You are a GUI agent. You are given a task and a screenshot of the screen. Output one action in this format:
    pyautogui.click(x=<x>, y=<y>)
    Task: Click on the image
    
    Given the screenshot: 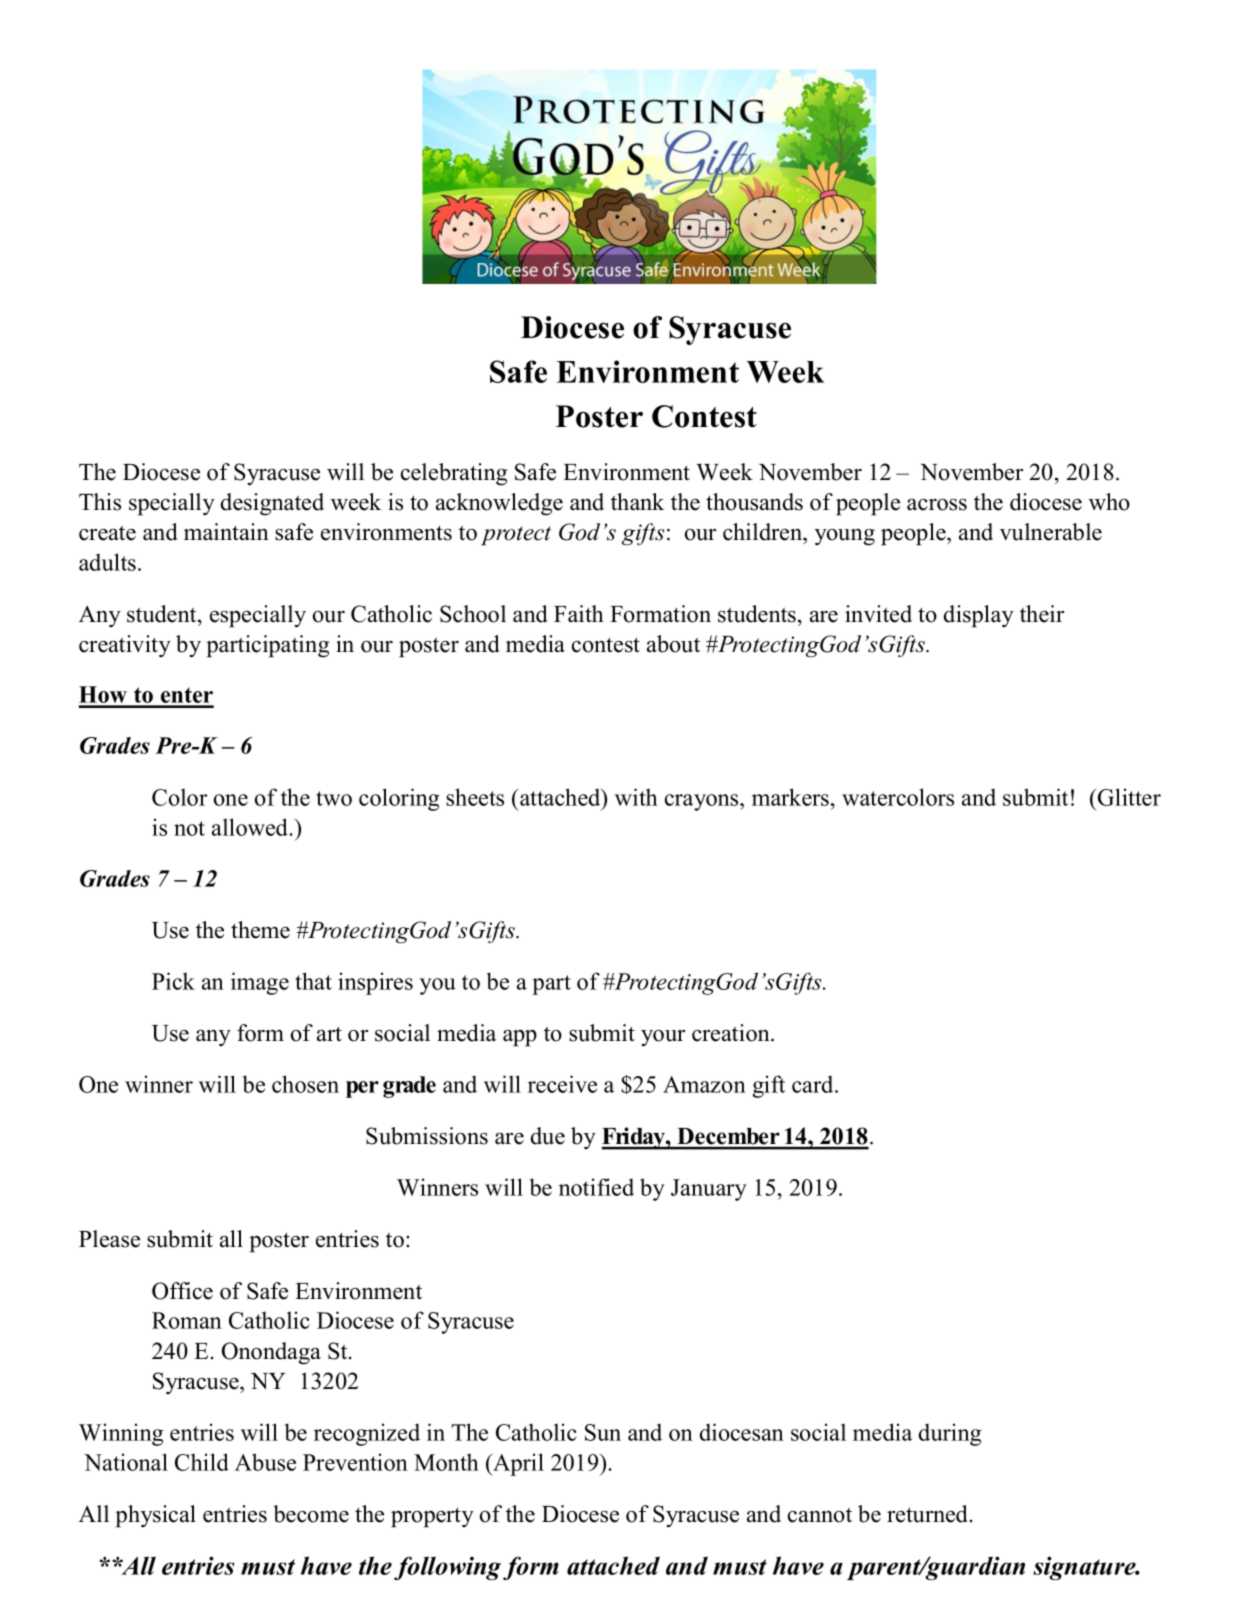 What is the action you would take?
    pyautogui.click(x=260, y=983)
